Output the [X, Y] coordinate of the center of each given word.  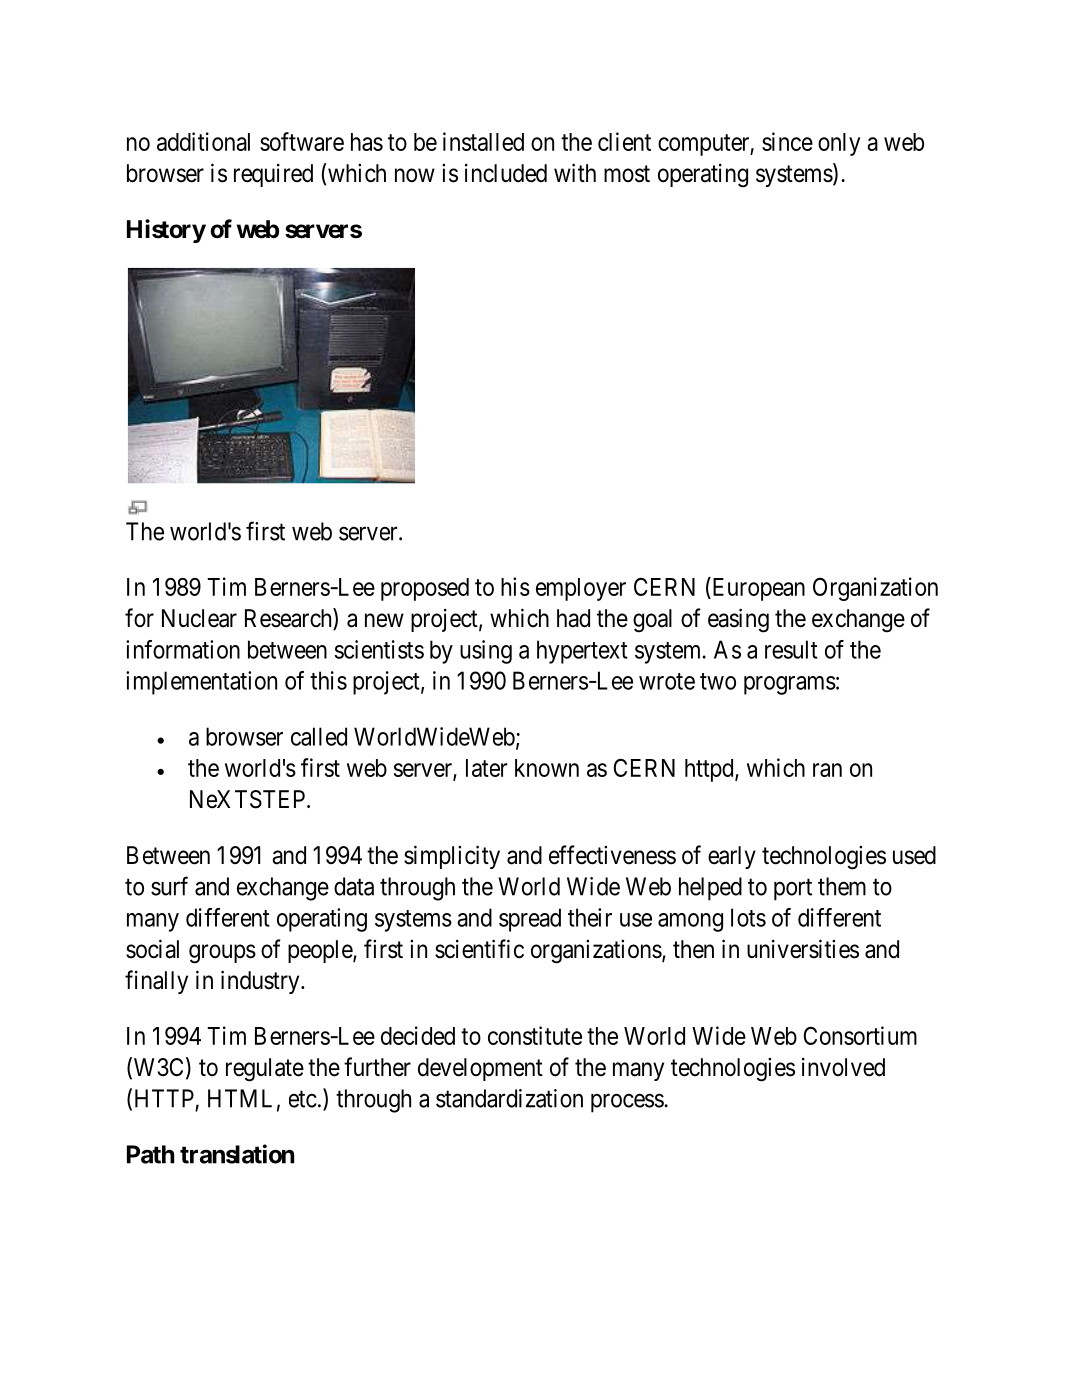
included [506, 173]
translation [237, 1154]
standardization [509, 1098]
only [839, 144]
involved [843, 1067]
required [273, 175]
